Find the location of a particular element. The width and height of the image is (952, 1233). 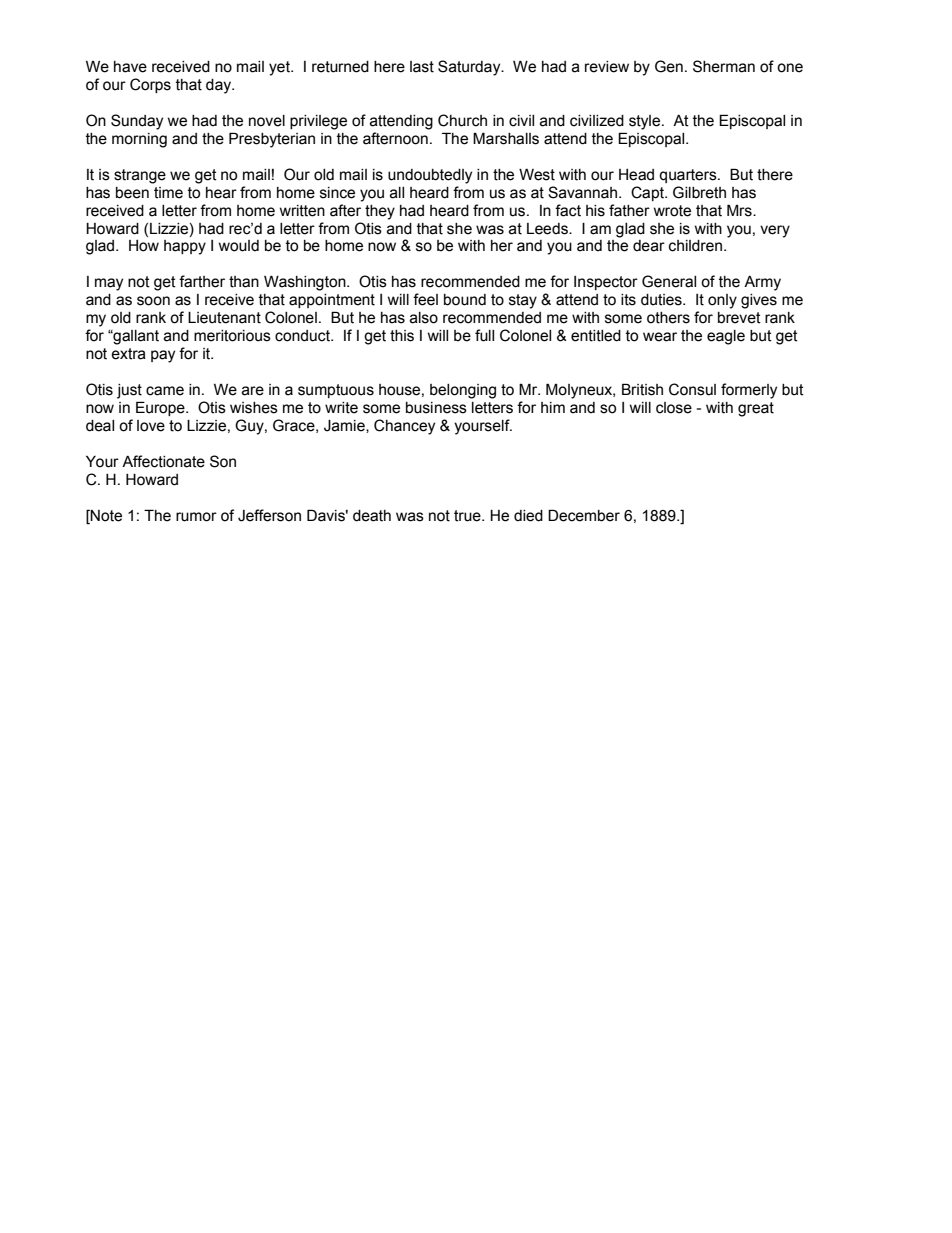

Corps is located at coordinates (150, 85).
